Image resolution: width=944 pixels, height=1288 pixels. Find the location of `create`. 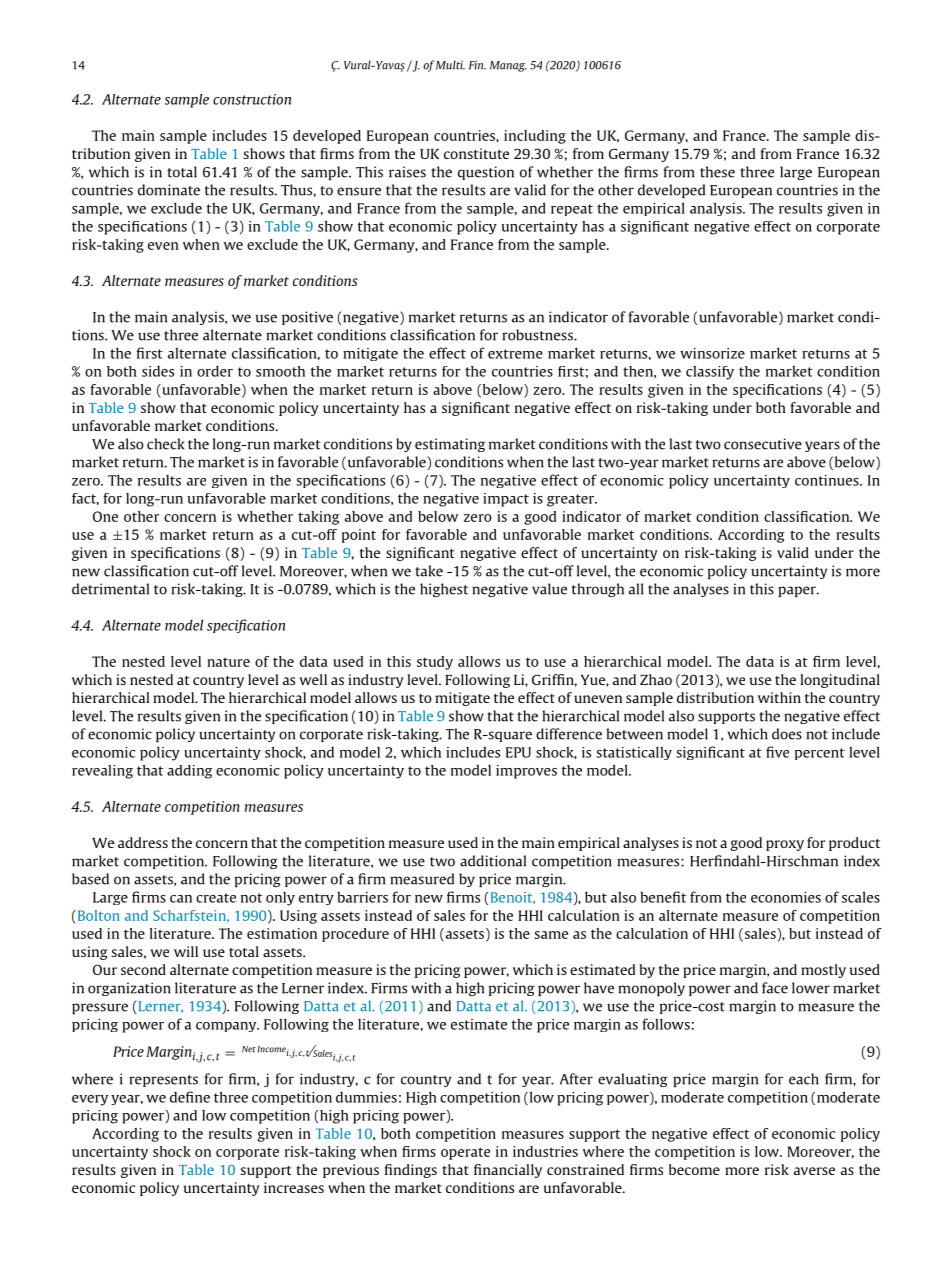

create is located at coordinates (216, 898).
